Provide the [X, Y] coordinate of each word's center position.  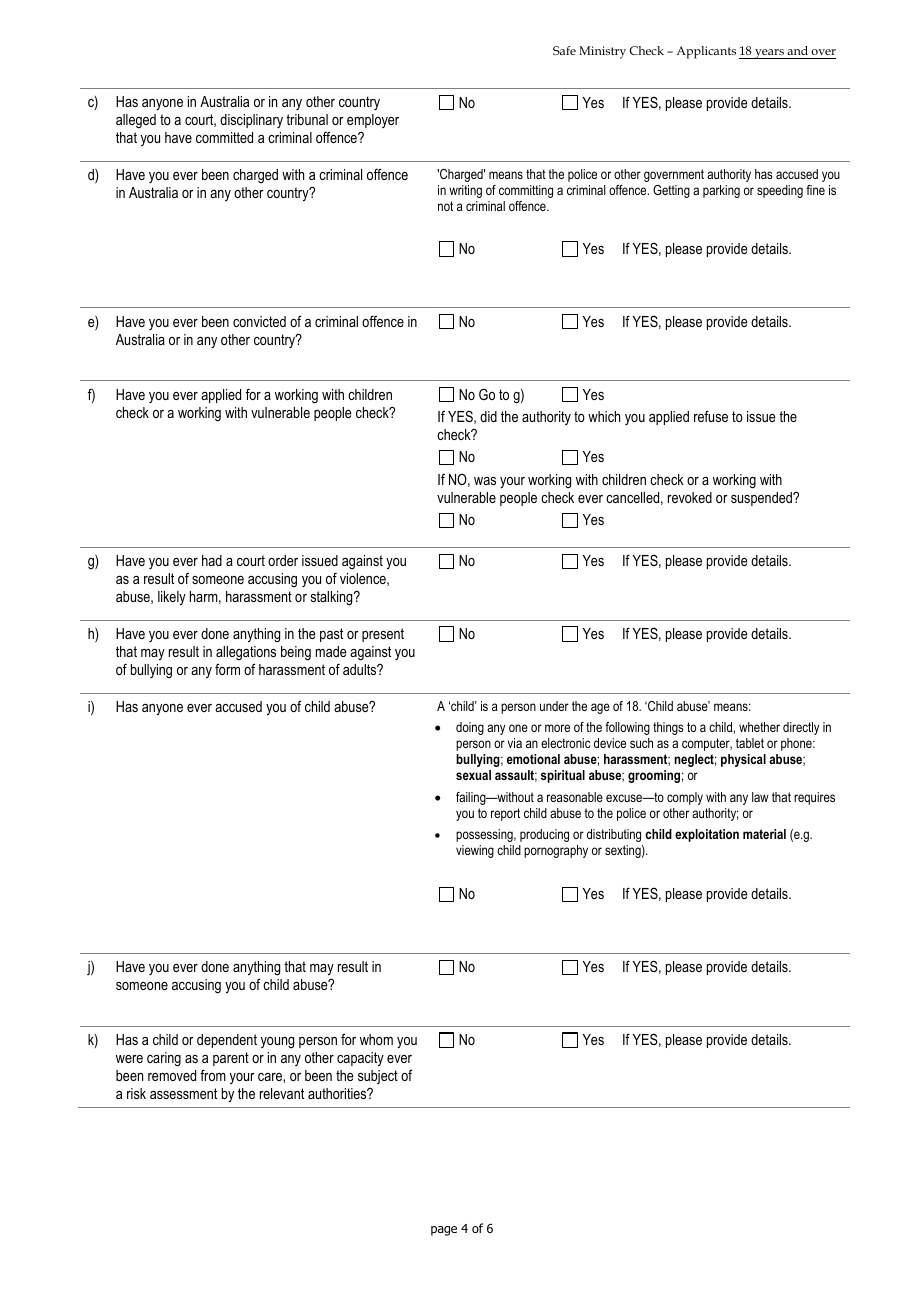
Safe [564, 50]
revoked [690, 497]
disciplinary [251, 121]
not [445, 206]
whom [376, 1039]
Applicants [706, 52]
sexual [473, 775]
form [227, 669]
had [212, 560]
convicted [259, 321]
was [485, 481]
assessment [183, 1093]
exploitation [707, 835]
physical [743, 760]
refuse [711, 416]
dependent [227, 1041]
